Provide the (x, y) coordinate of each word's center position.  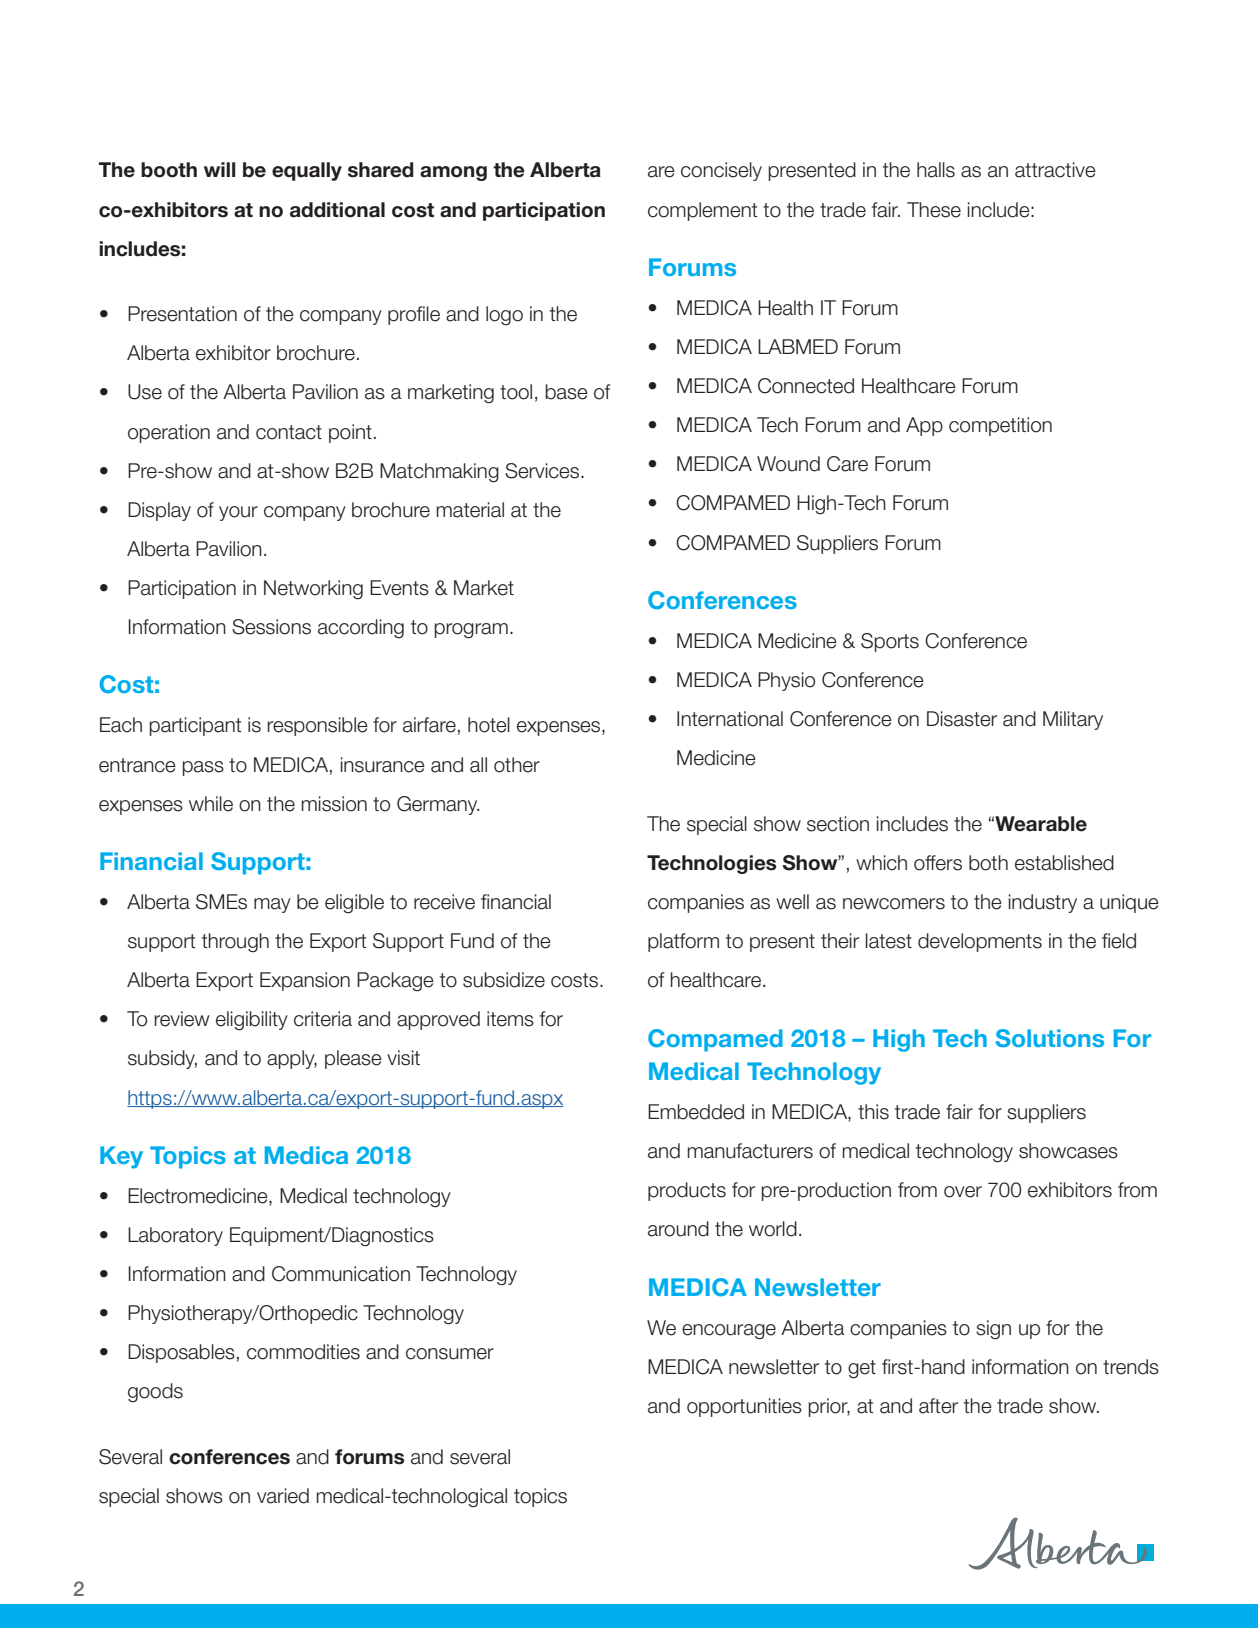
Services (543, 471)
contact (289, 432)
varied (283, 1496)
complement (703, 211)
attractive (1055, 170)
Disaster (962, 719)
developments (980, 942)
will (220, 169)
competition (1000, 426)
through (235, 942)
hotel (489, 725)
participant (195, 726)
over (963, 1192)
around (678, 1229)
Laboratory (175, 1236)
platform (683, 942)
